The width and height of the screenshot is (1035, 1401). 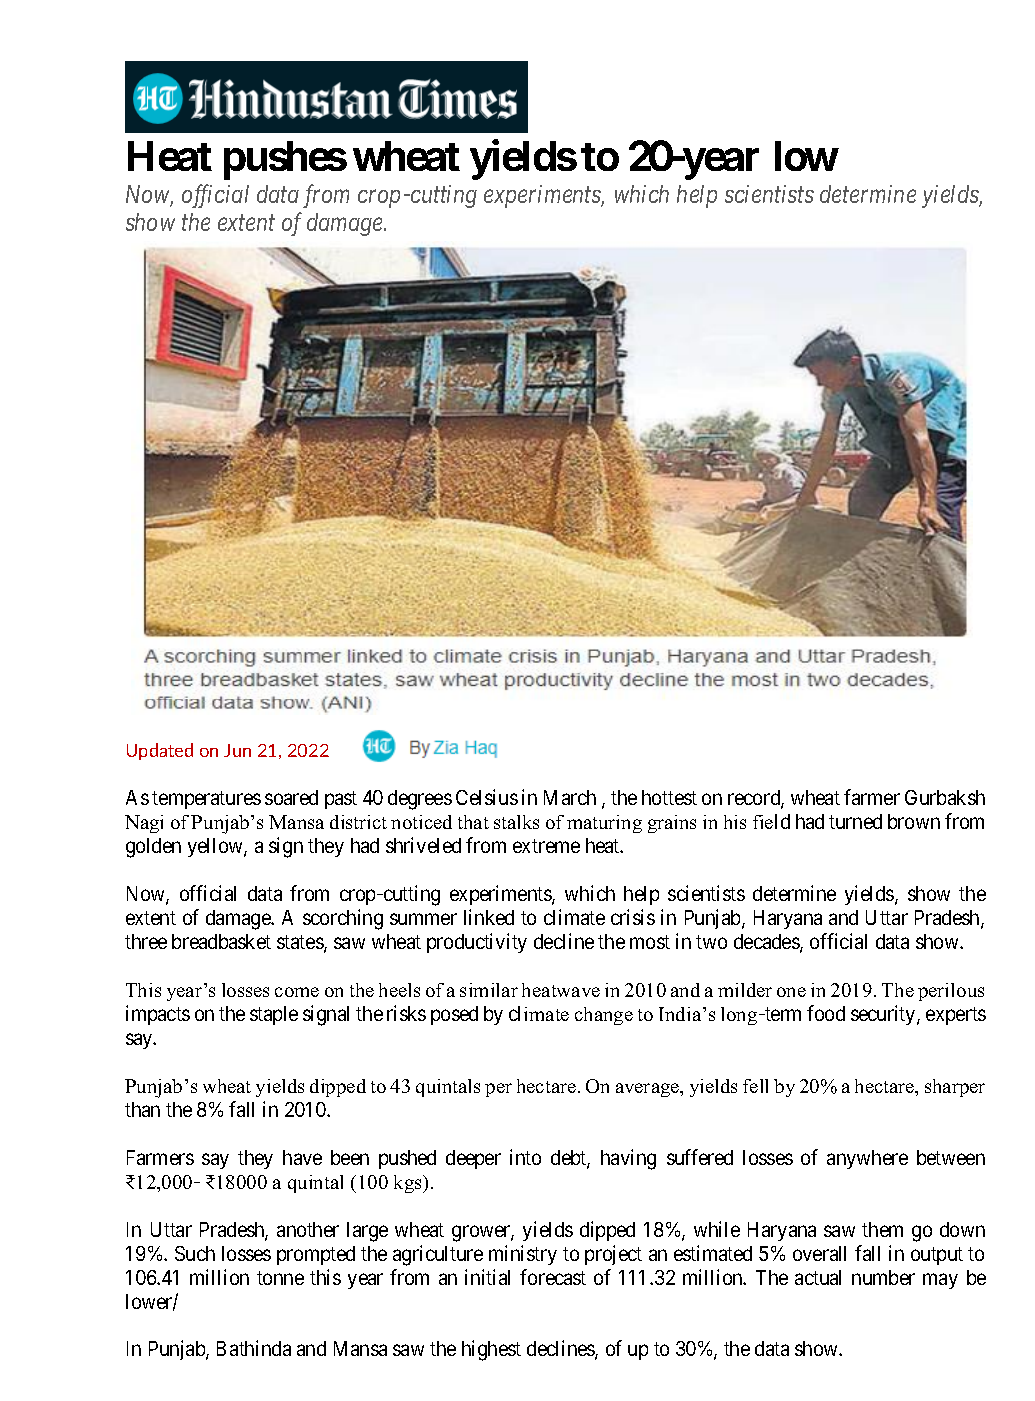 What do you see at coordinates (883, 1277) in the screenshot?
I see `number` at bounding box center [883, 1277].
